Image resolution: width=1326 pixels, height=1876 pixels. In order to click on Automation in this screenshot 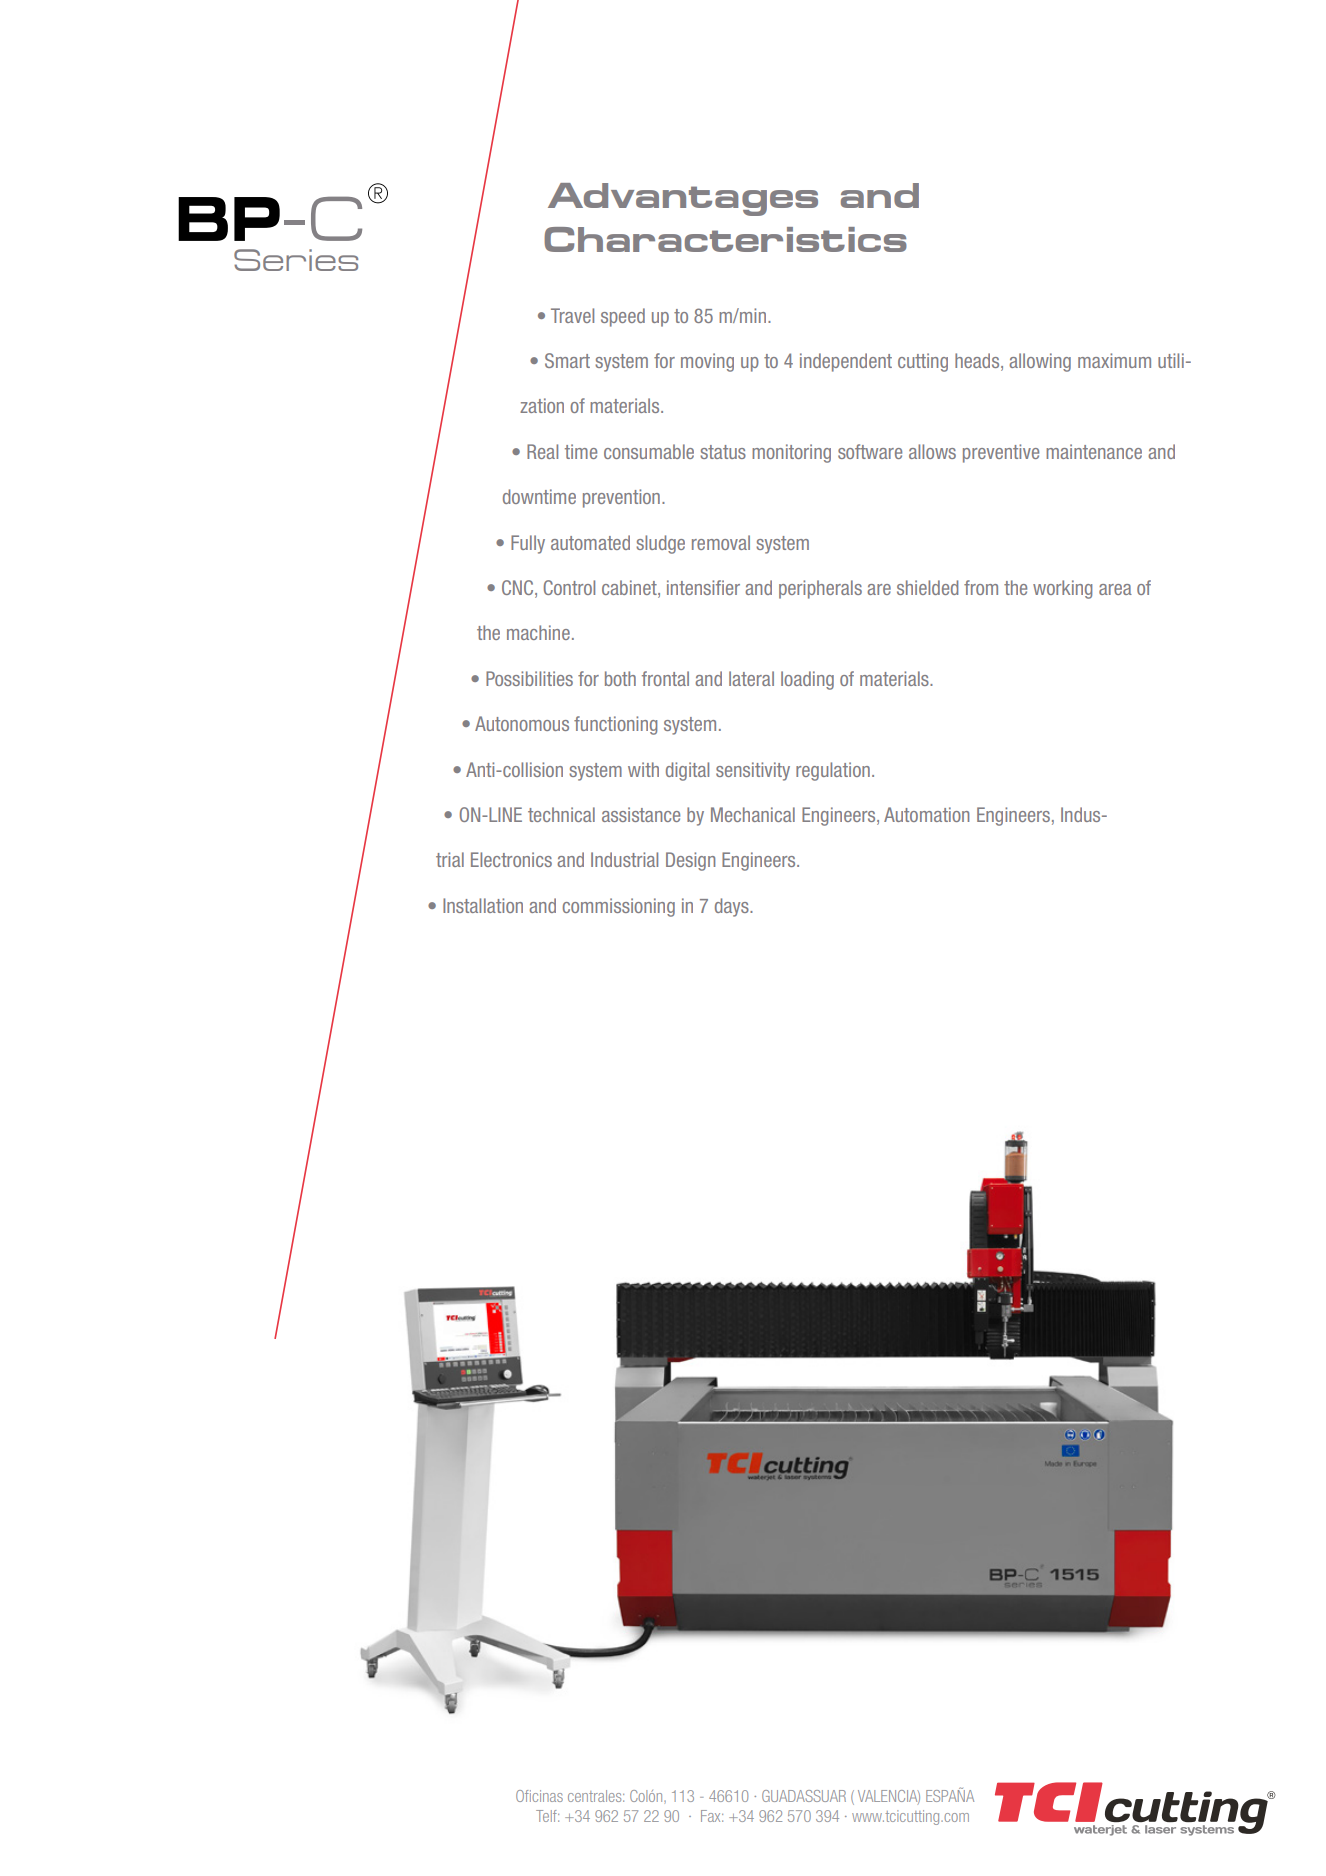, I will do `click(926, 814)`.
